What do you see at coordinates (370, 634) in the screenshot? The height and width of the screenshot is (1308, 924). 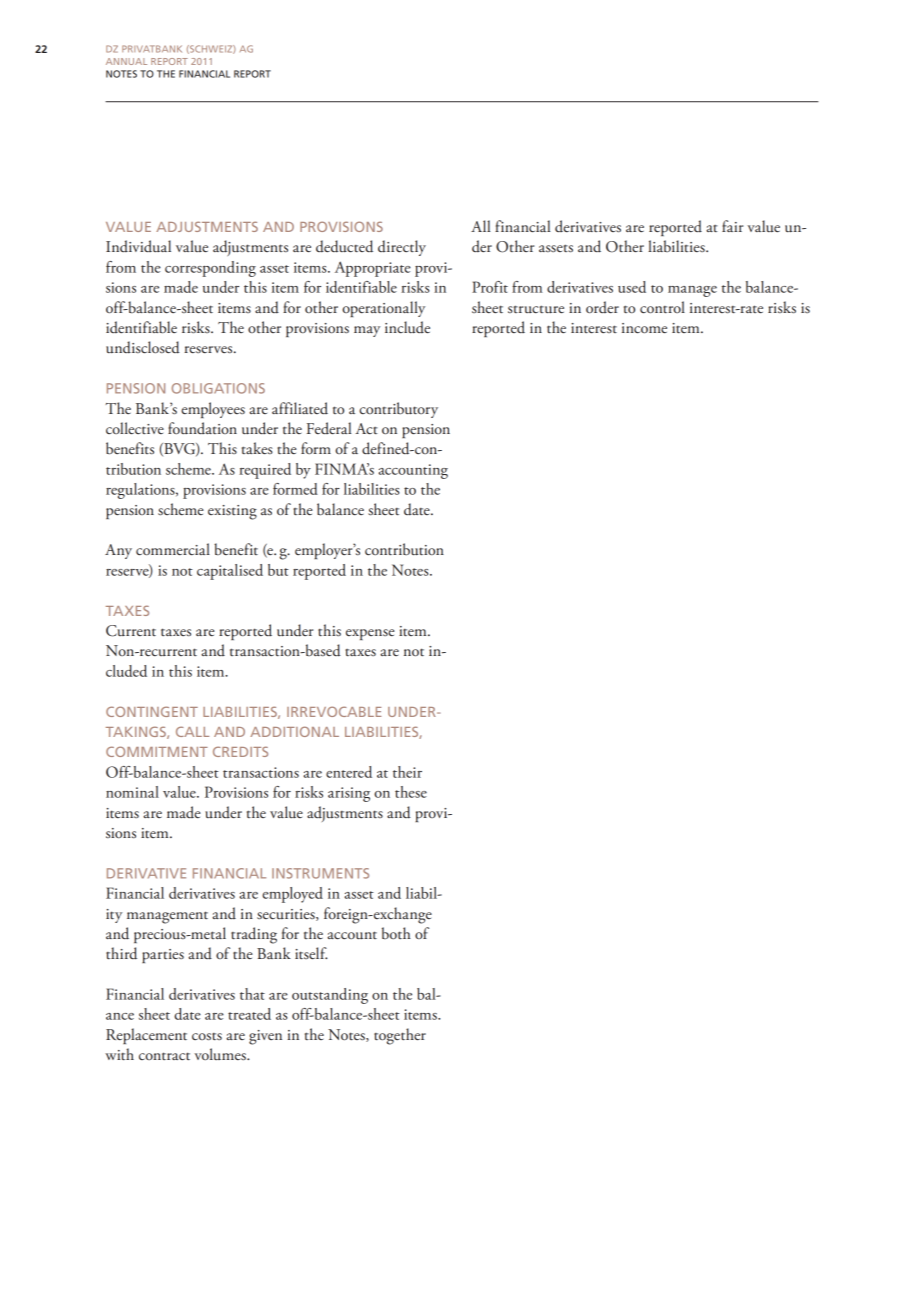 I see `expense` at bounding box center [370, 634].
